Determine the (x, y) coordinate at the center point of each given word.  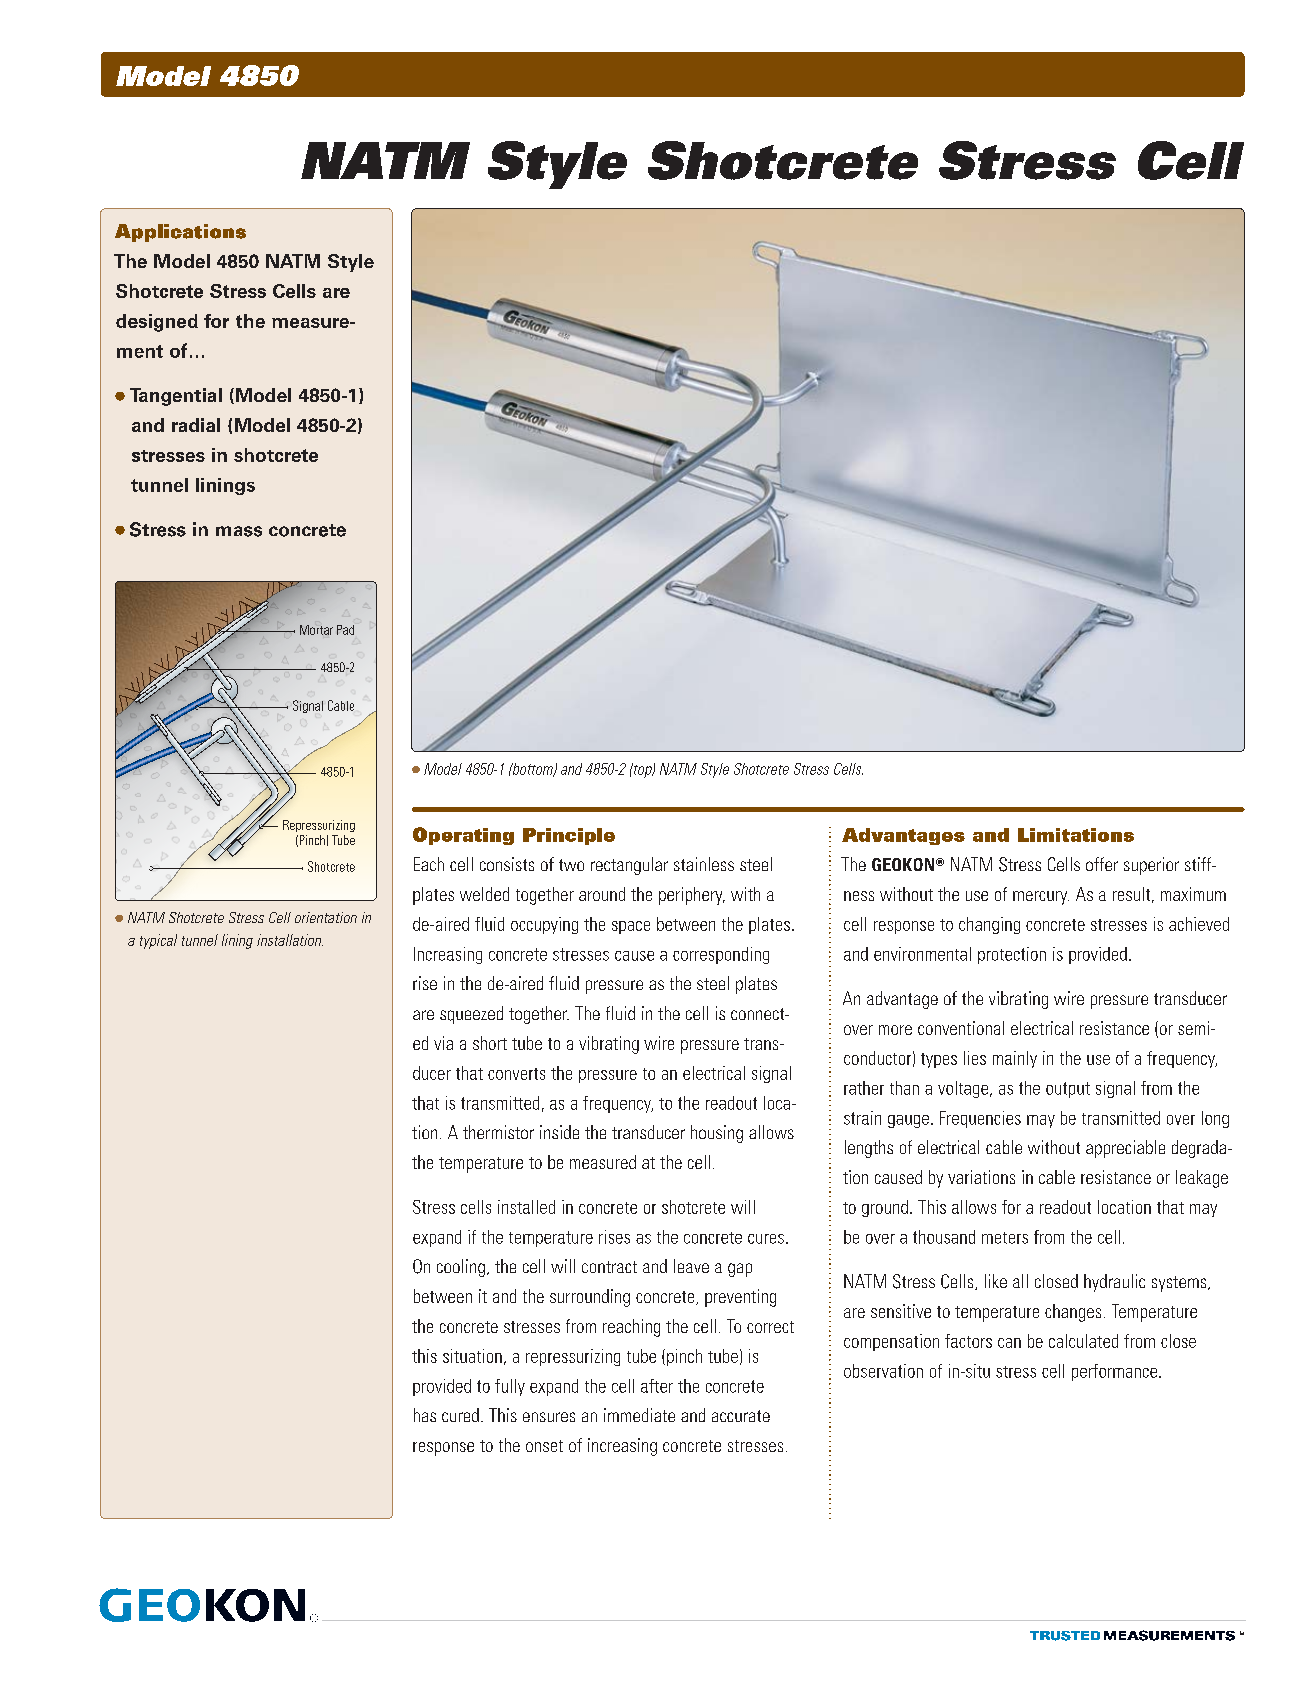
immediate (639, 1415)
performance (1116, 1372)
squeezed (471, 1015)
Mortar (316, 630)
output (1068, 1090)
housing (717, 1134)
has (425, 1415)
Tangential (176, 397)
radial (196, 425)
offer (1102, 864)
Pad (345, 630)
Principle (569, 836)
